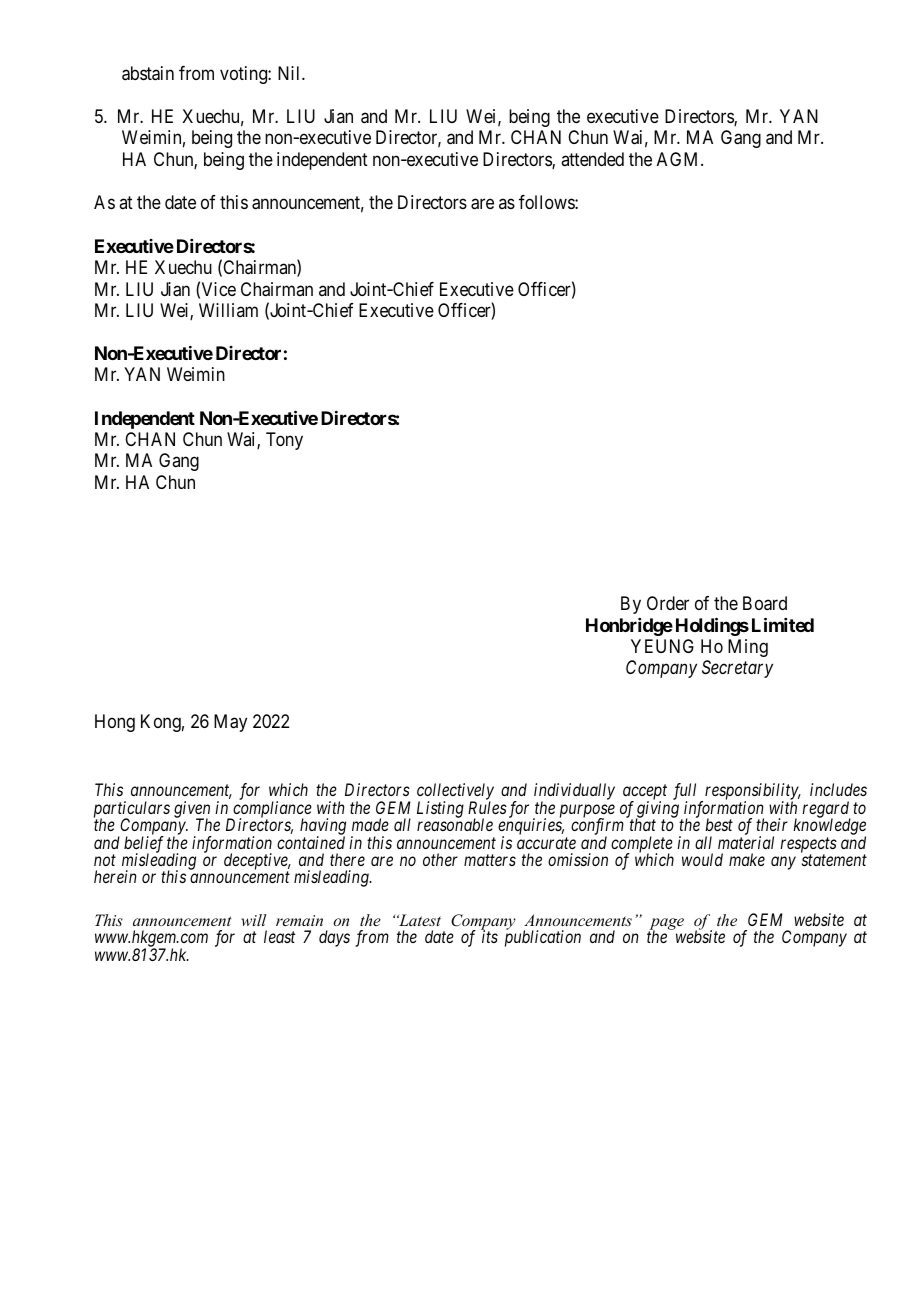 The width and height of the image is (924, 1309). What do you see at coordinates (148, 73) in the image?
I see `abstain` at bounding box center [148, 73].
